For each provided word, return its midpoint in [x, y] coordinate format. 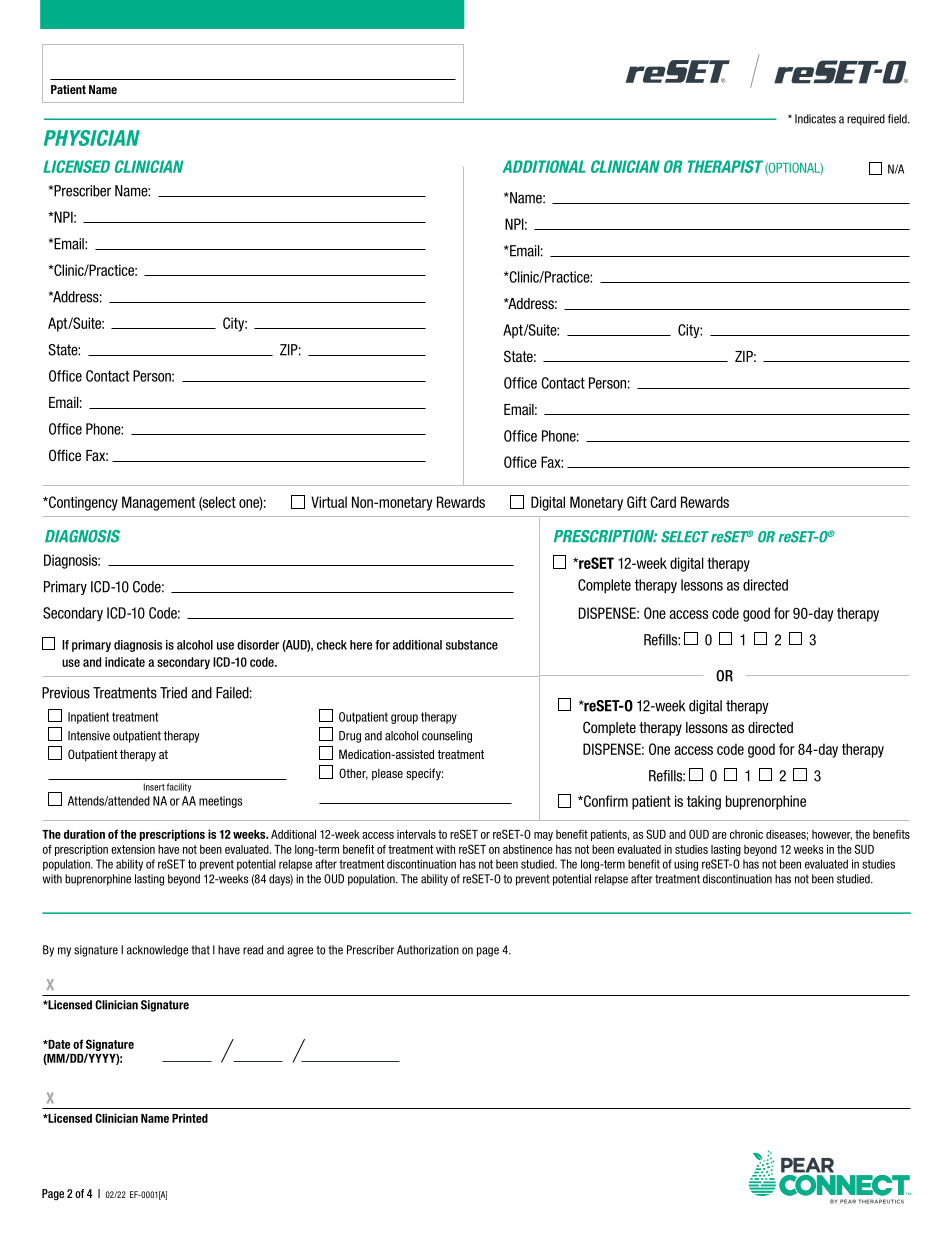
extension [133, 849]
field [898, 119]
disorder [258, 645]
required [866, 120]
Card [663, 502]
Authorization [428, 950]
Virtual [329, 502]
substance [472, 645]
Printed [190, 1118]
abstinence [528, 849]
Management [158, 503]
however [832, 835]
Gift [637, 502]
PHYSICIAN [92, 138]
